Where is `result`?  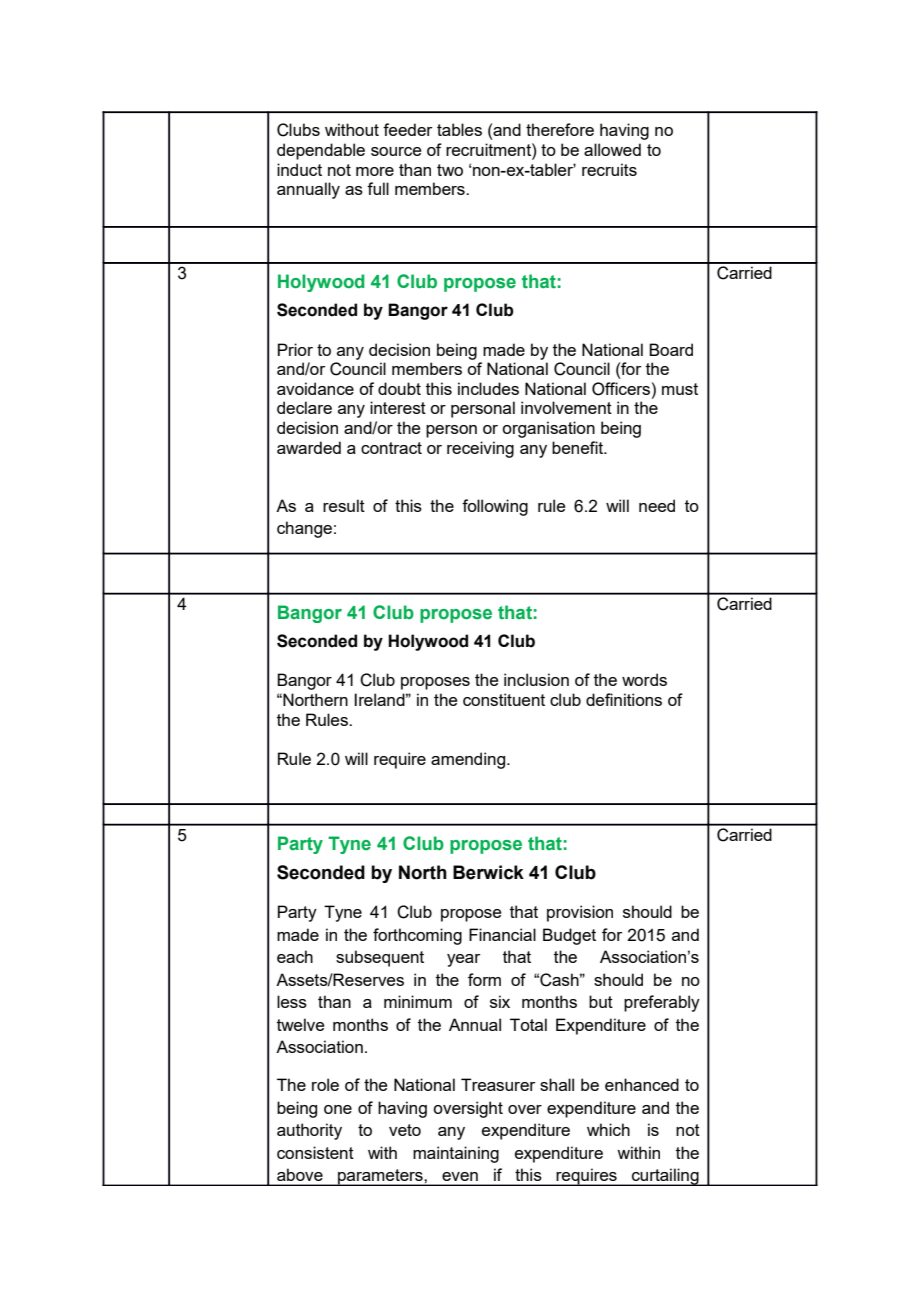
result is located at coordinates (344, 505).
